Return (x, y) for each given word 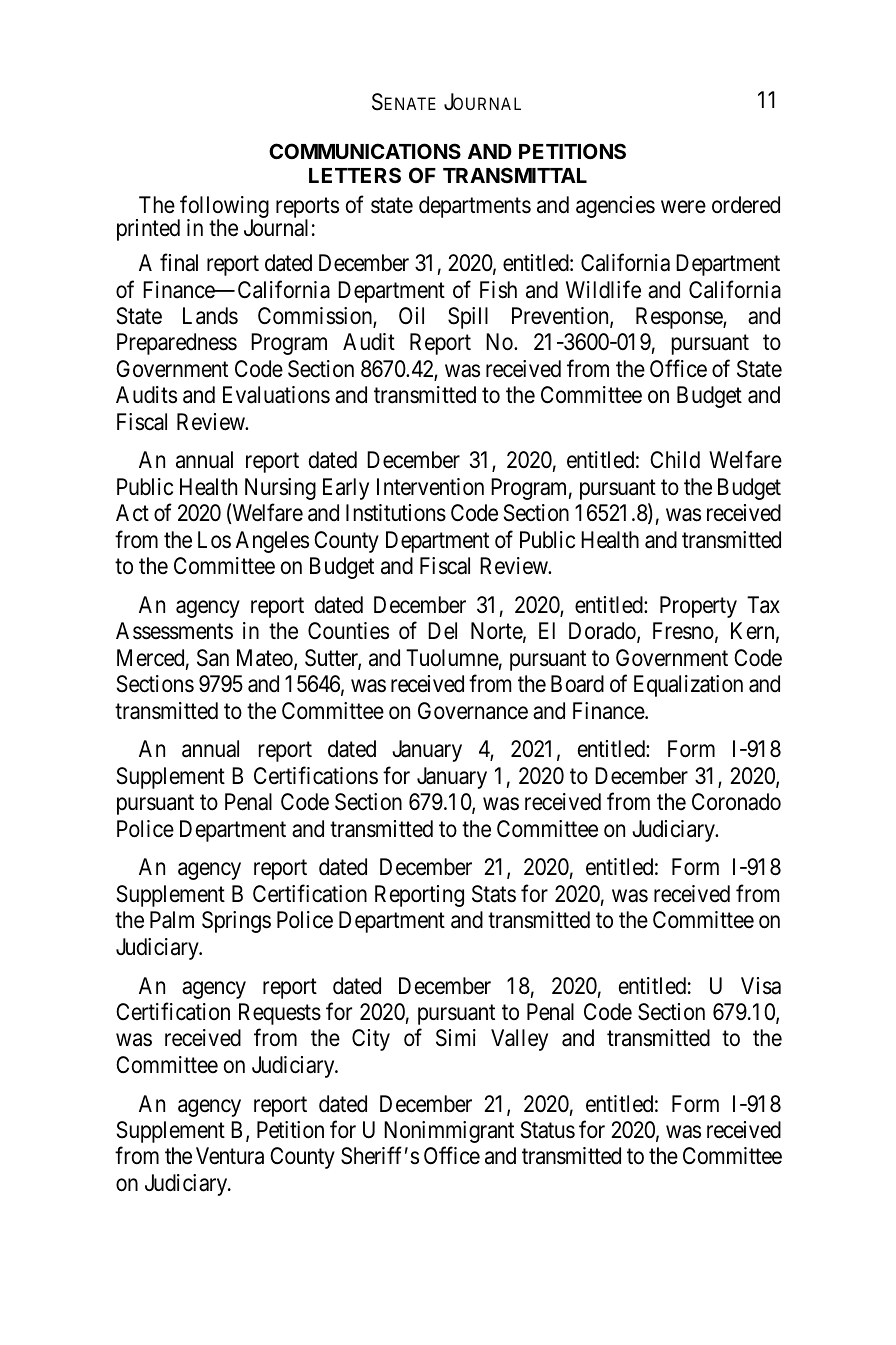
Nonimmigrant (449, 1132)
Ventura (230, 1156)
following (223, 208)
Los (214, 540)
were (683, 207)
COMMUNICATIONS (365, 151)
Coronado (736, 802)
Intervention (430, 487)
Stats (494, 894)
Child (675, 460)
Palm (172, 920)
